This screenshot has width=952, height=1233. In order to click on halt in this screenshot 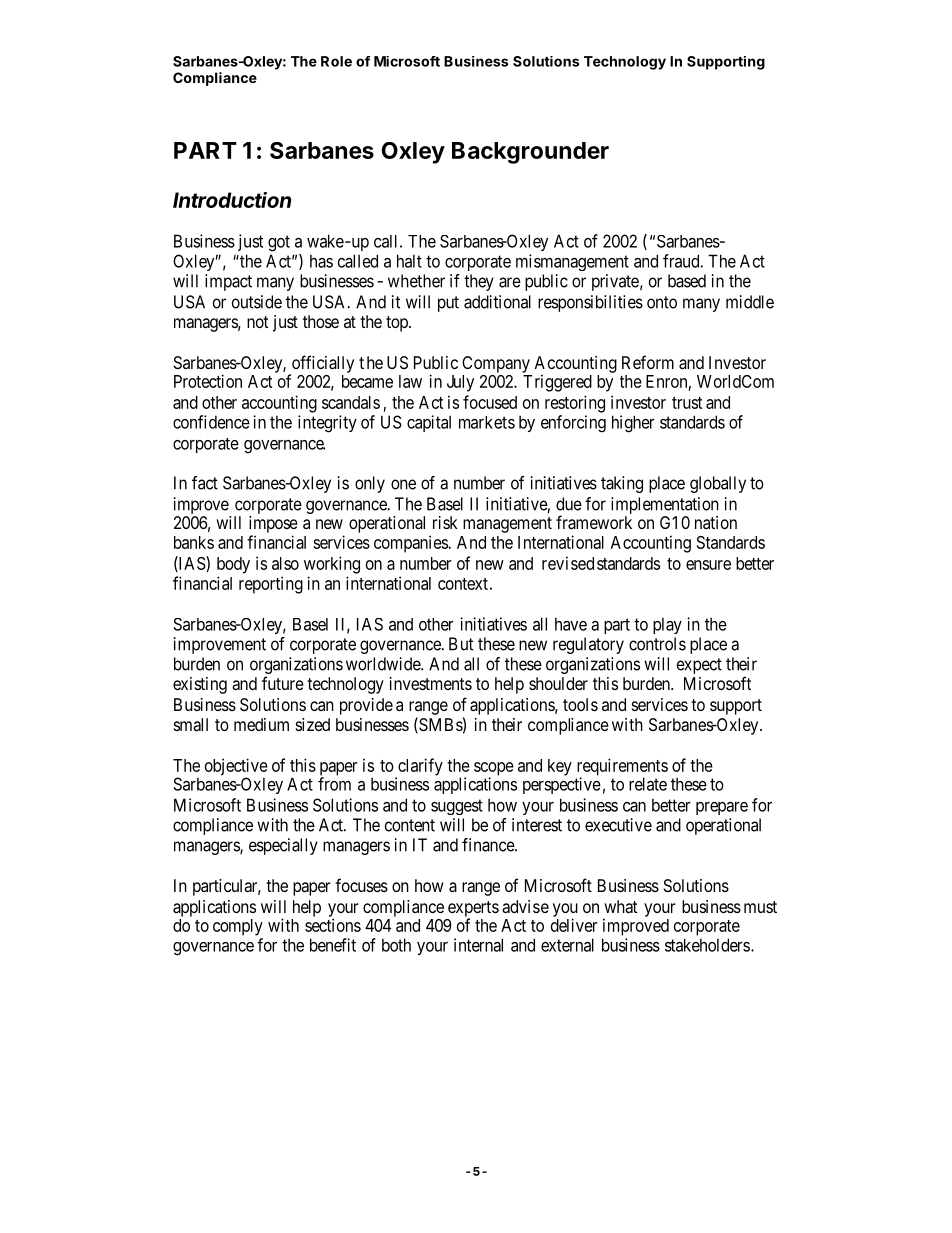, I will do `click(409, 261)`.
